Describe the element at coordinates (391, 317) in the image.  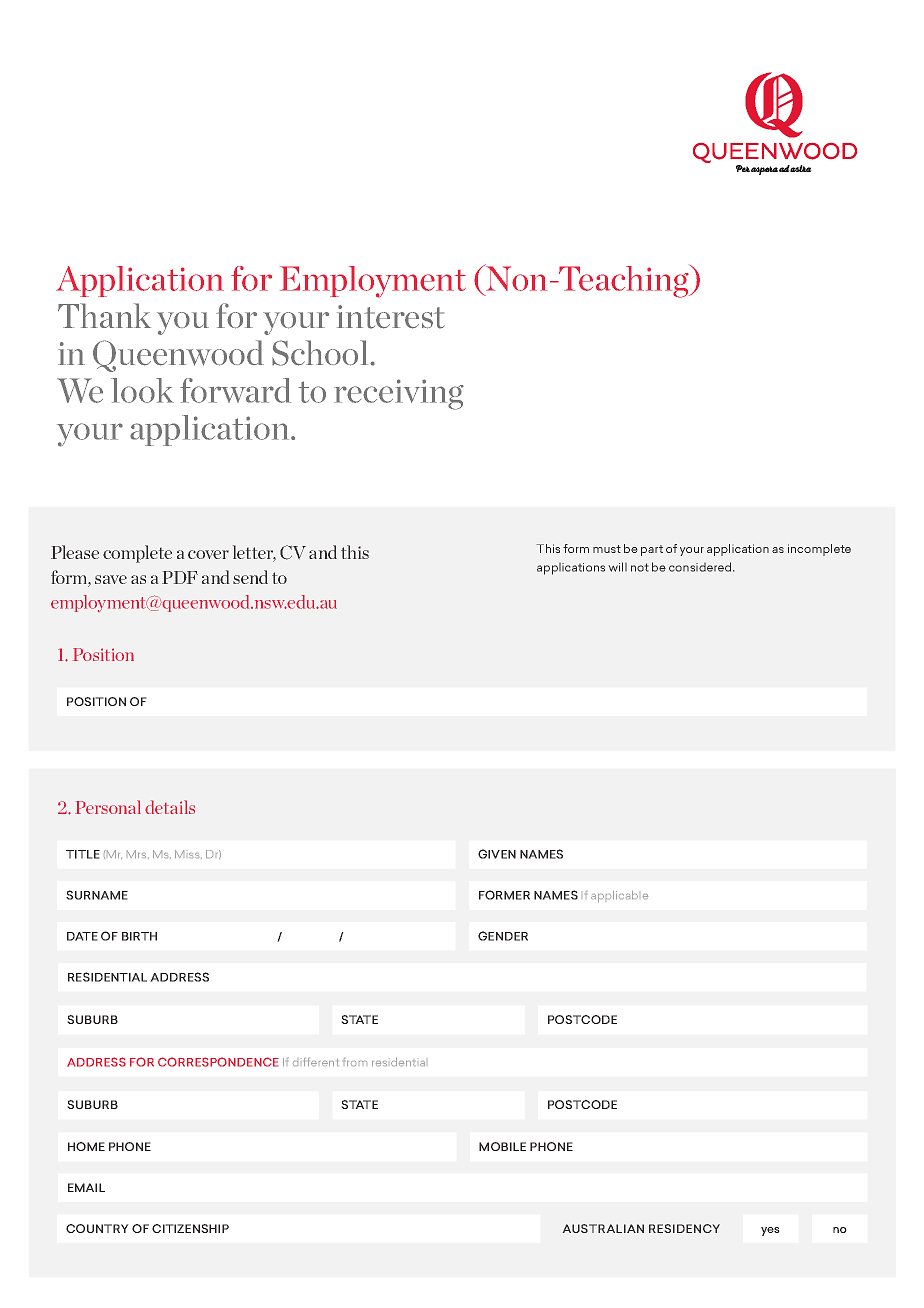
I see `interest` at that location.
